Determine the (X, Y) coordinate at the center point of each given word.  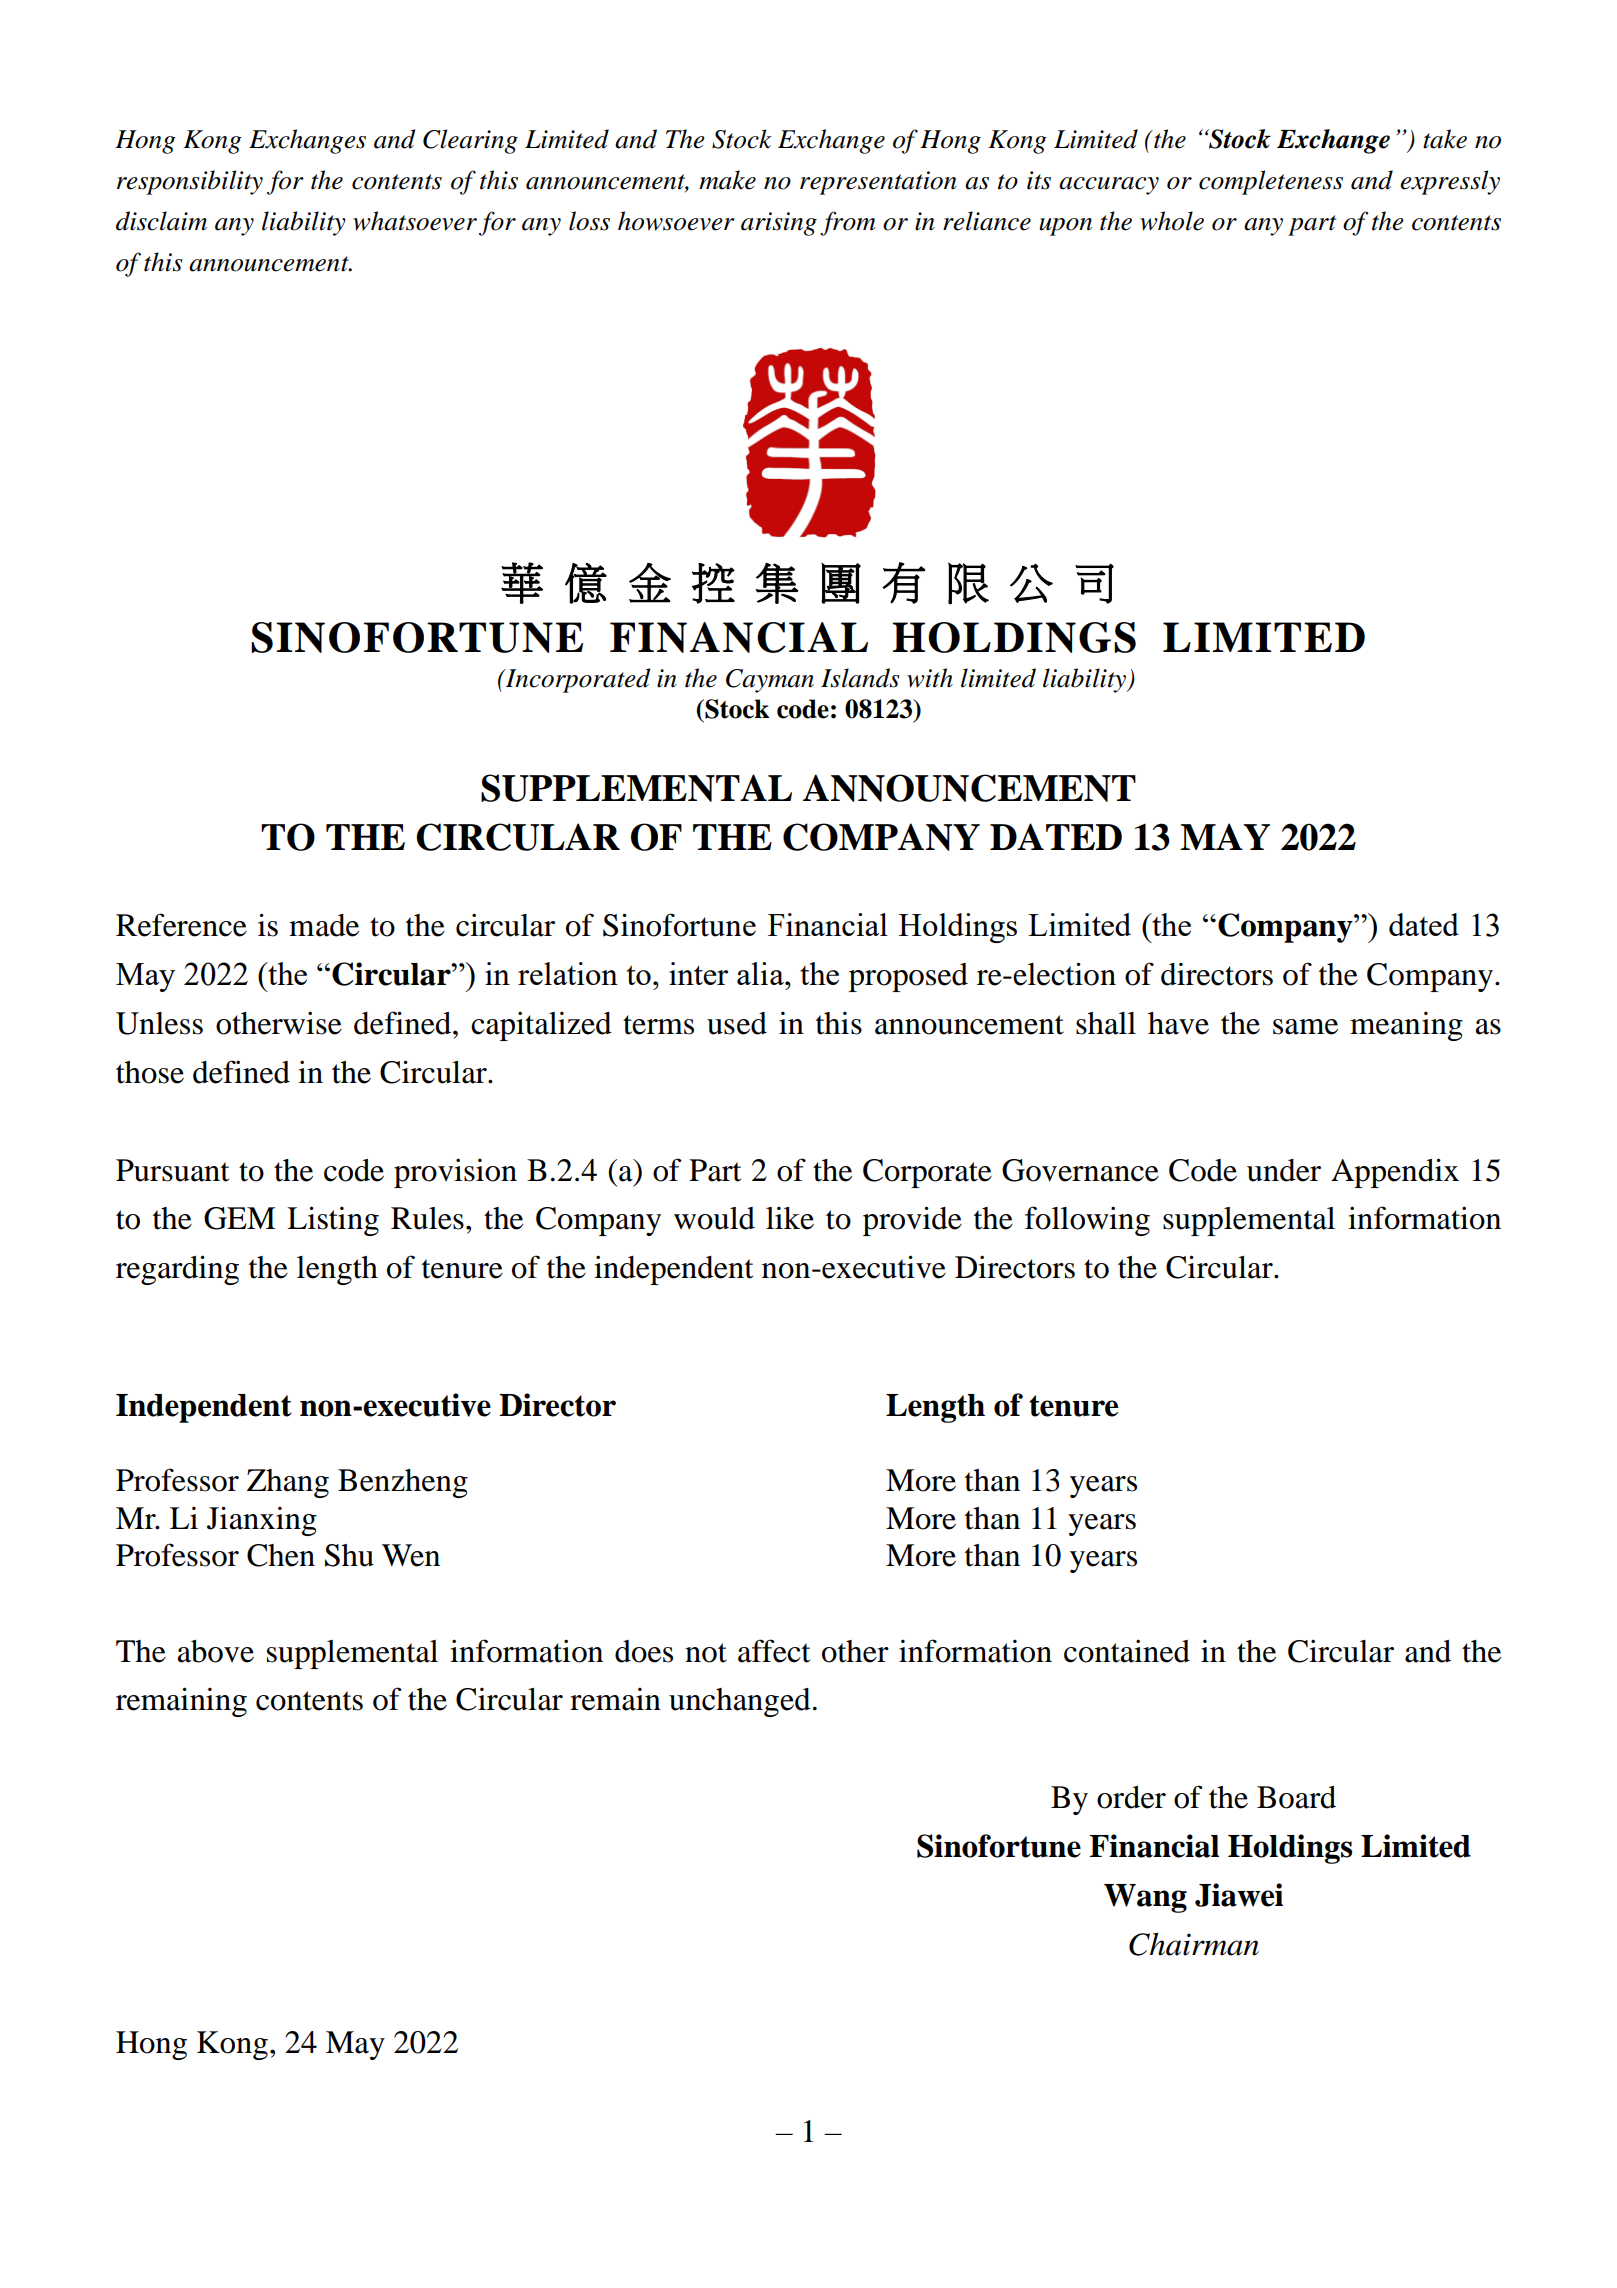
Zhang (288, 1483)
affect (774, 1651)
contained (1127, 1651)
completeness (1271, 182)
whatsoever (415, 221)
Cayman (770, 681)
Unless (159, 1023)
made (324, 925)
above (215, 1651)
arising (779, 224)
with (930, 678)
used (737, 1023)
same (1305, 1027)
